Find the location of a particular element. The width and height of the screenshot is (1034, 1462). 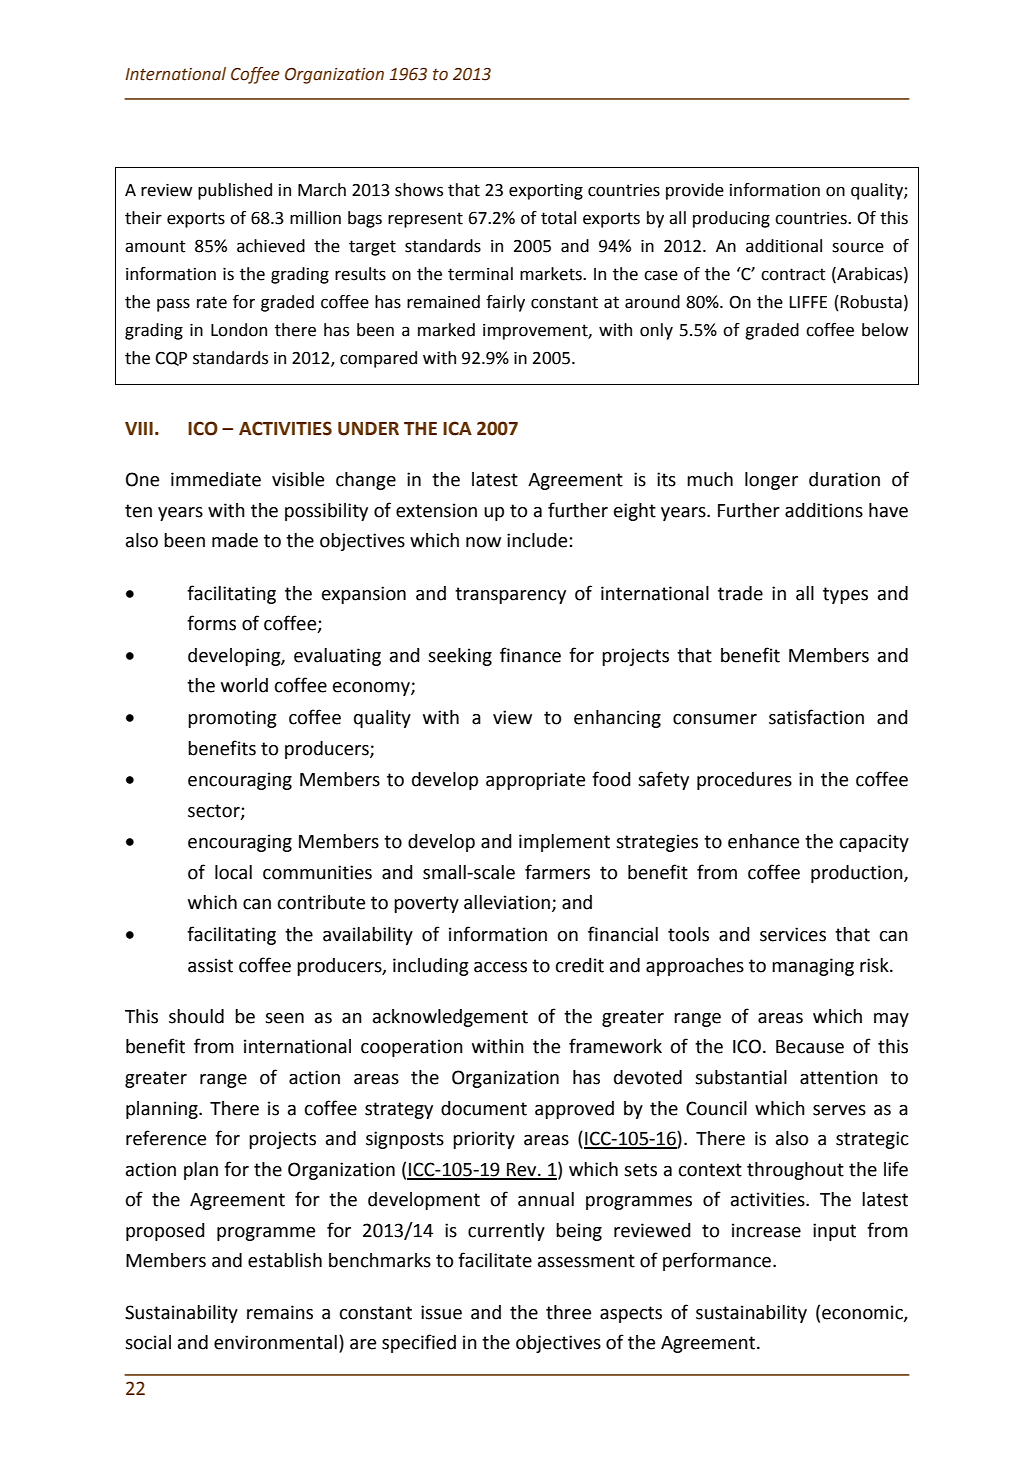

additional is located at coordinates (784, 246).
